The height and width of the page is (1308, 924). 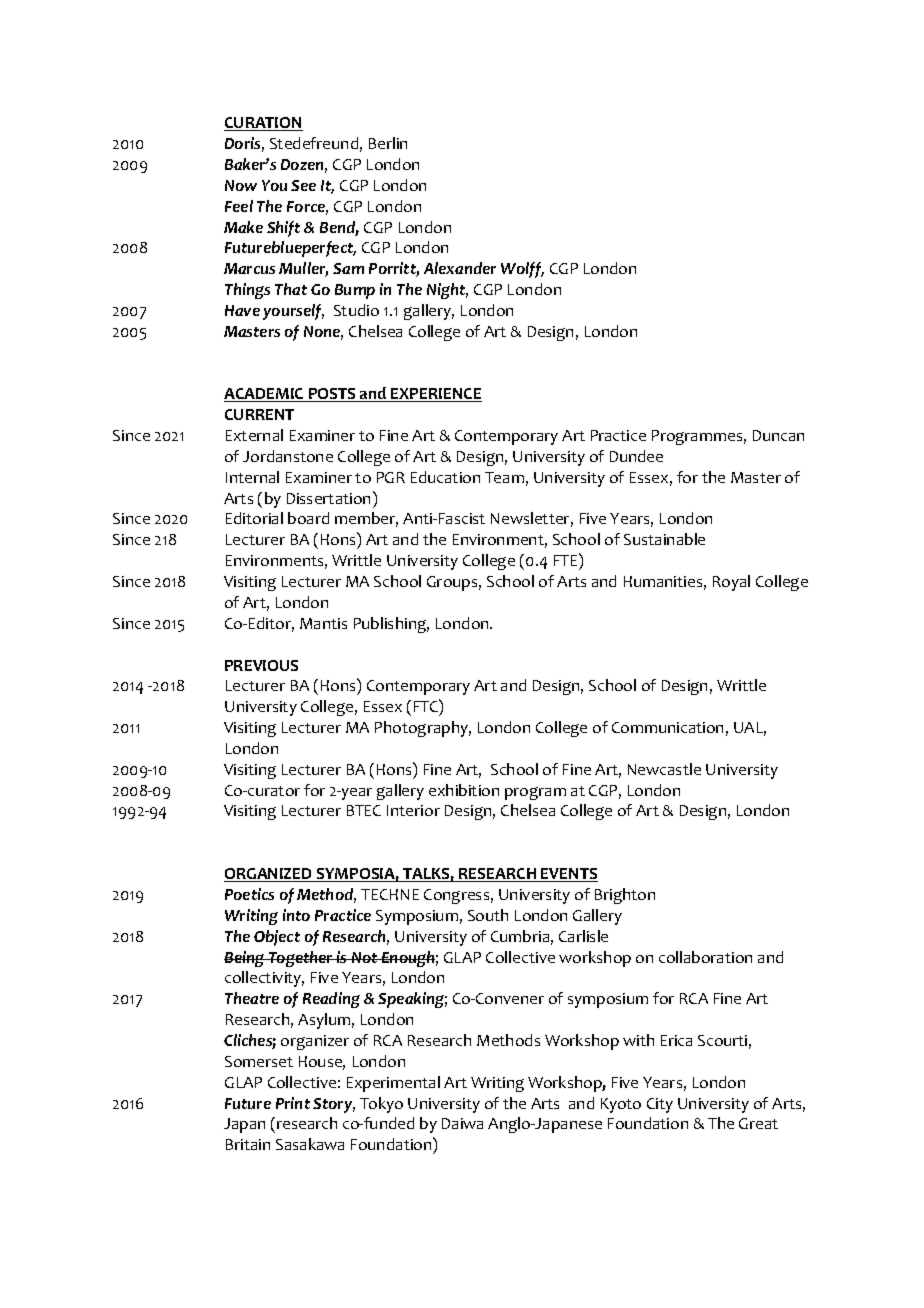 What do you see at coordinates (293, 1103) in the page?
I see `Print` at bounding box center [293, 1103].
